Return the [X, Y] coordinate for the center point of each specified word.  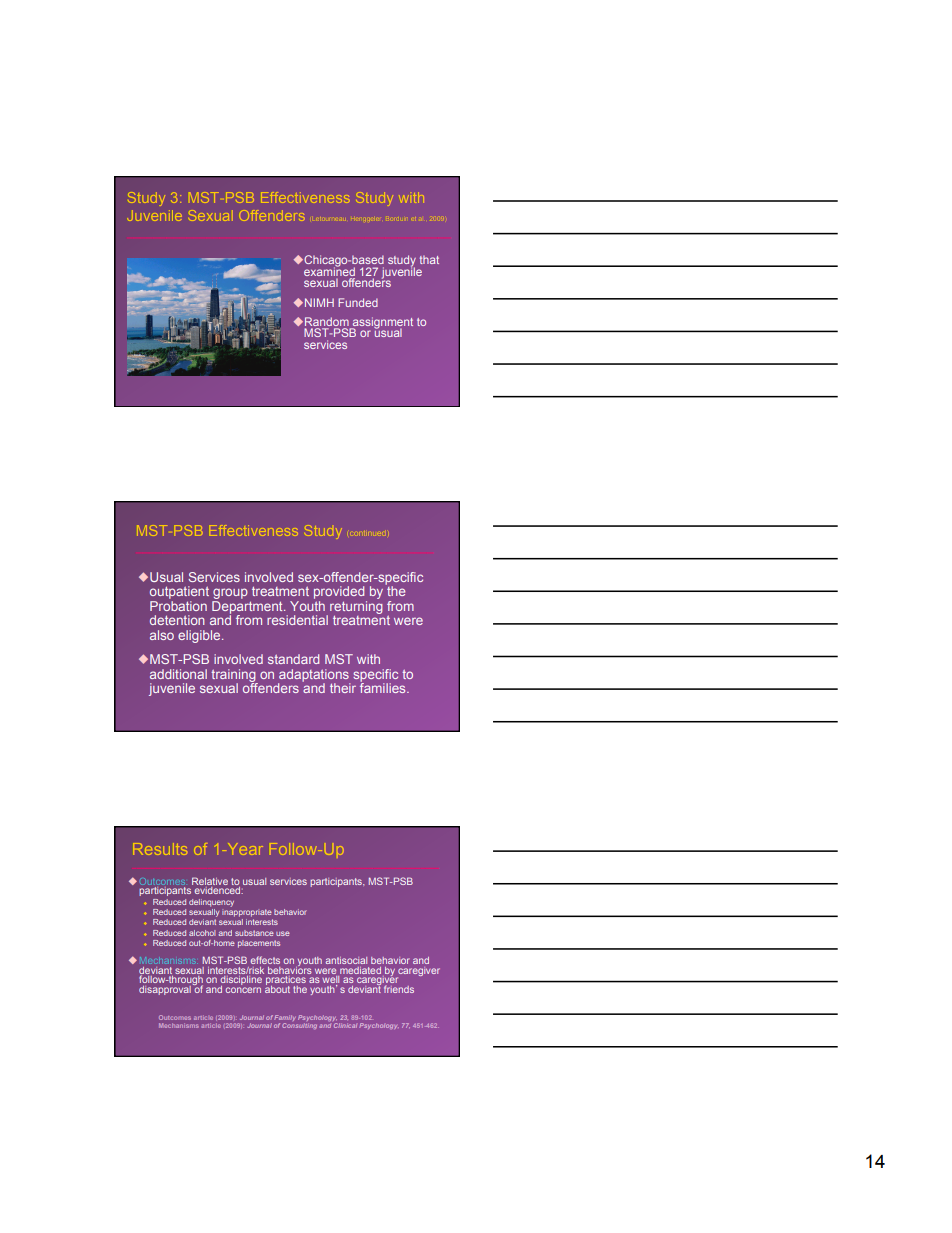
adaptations [314, 676]
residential [297, 620]
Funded [358, 302]
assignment [382, 324]
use [283, 933]
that [429, 260]
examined [329, 270]
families [384, 687]
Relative [210, 881]
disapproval [165, 990]
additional [178, 674]
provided [339, 592]
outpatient [179, 592]
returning [356, 607]
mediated [360, 970]
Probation [178, 606]
